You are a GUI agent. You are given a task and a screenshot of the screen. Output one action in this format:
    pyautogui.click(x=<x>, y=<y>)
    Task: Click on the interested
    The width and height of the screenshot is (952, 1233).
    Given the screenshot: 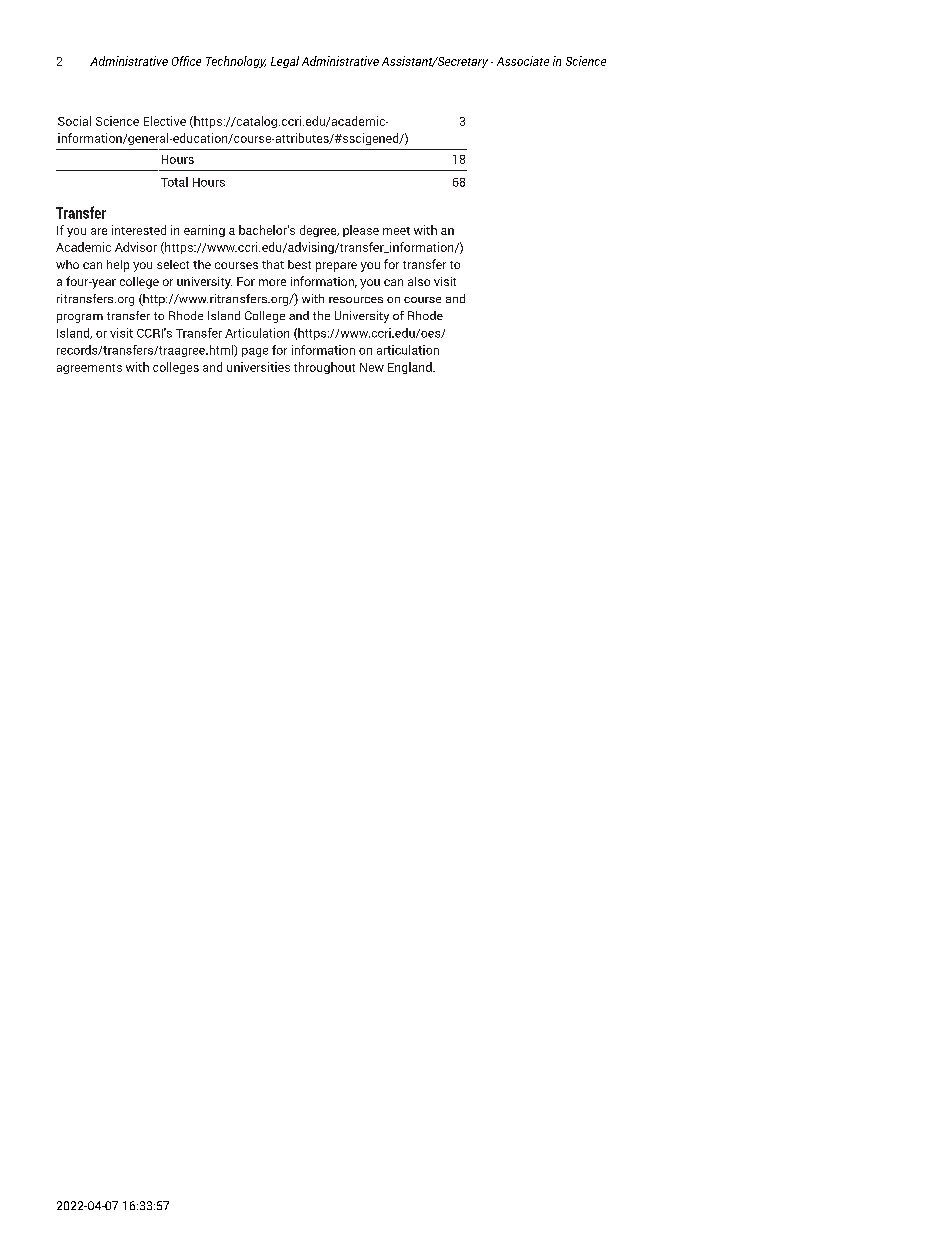 What is the action you would take?
    pyautogui.click(x=139, y=230)
